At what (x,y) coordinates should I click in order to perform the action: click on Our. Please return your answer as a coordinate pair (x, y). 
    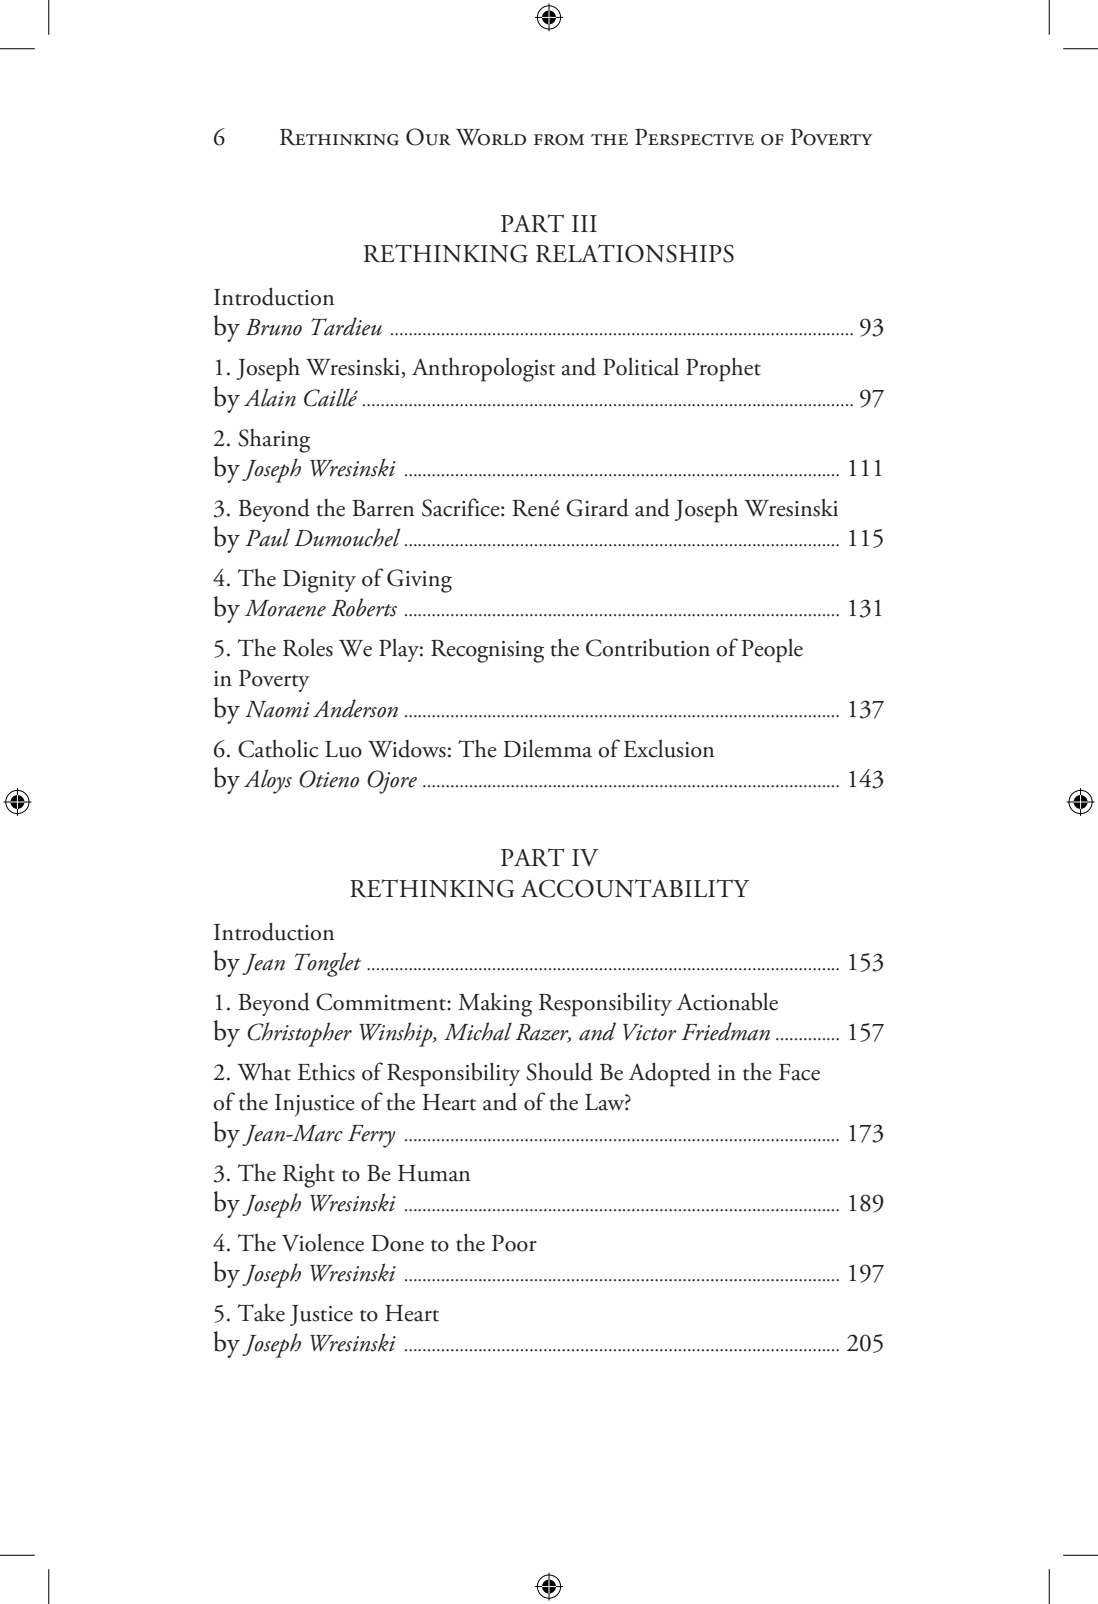
    Looking at the image, I should click on (428, 137).
